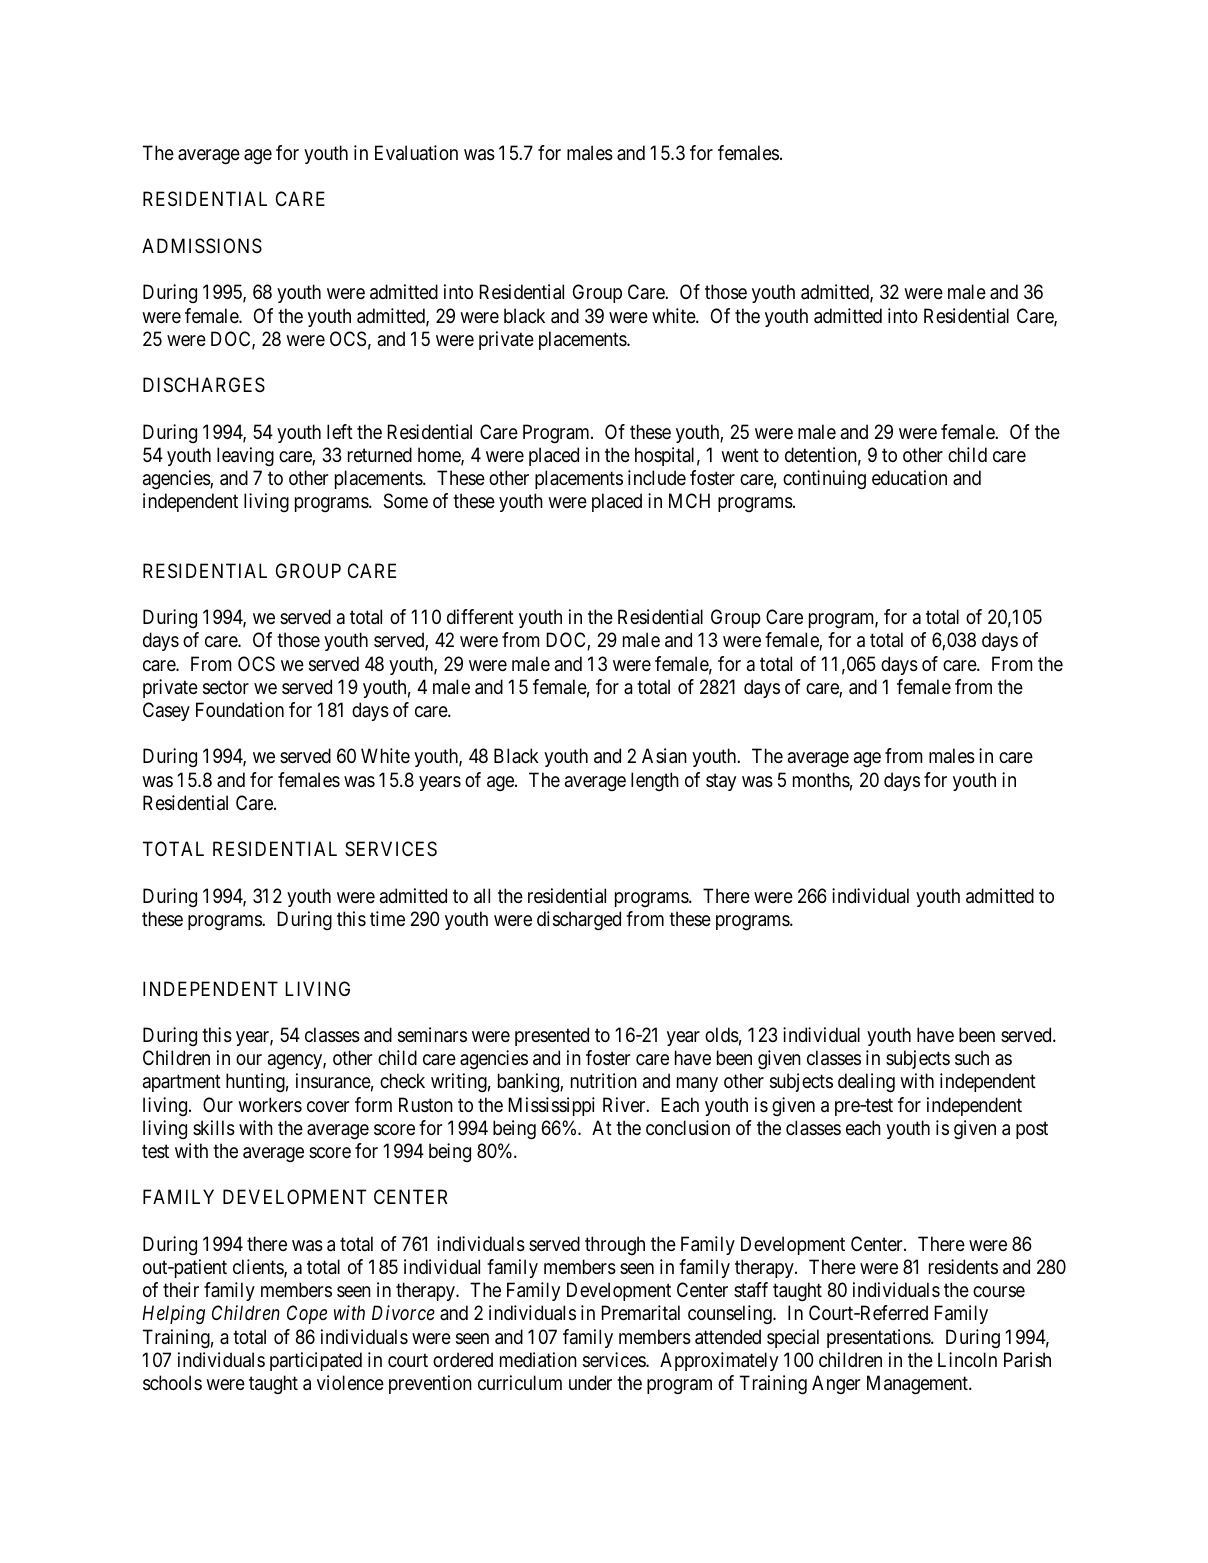  I want to click on such, so click(972, 1058).
